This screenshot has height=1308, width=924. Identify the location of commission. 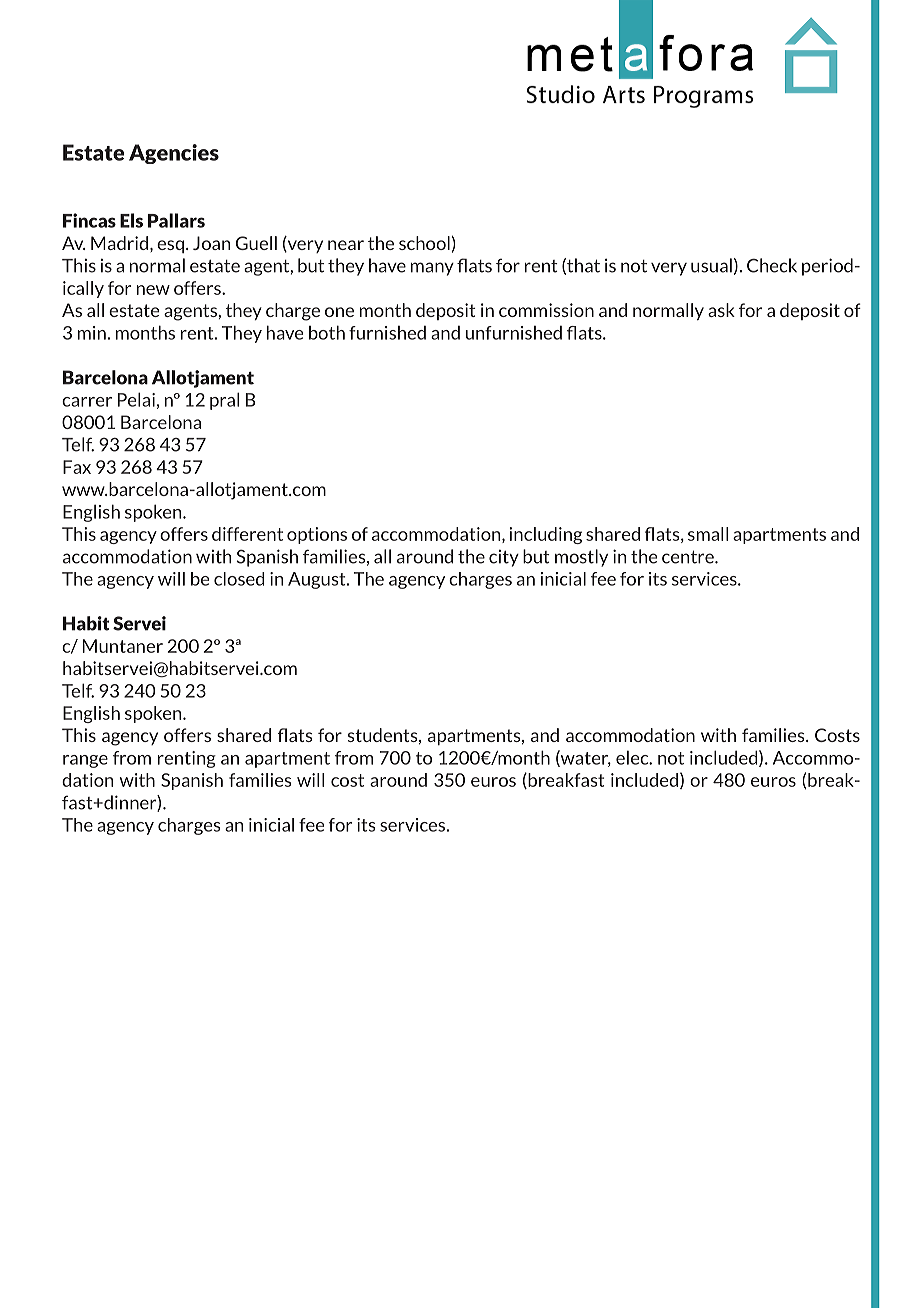
(546, 310).
